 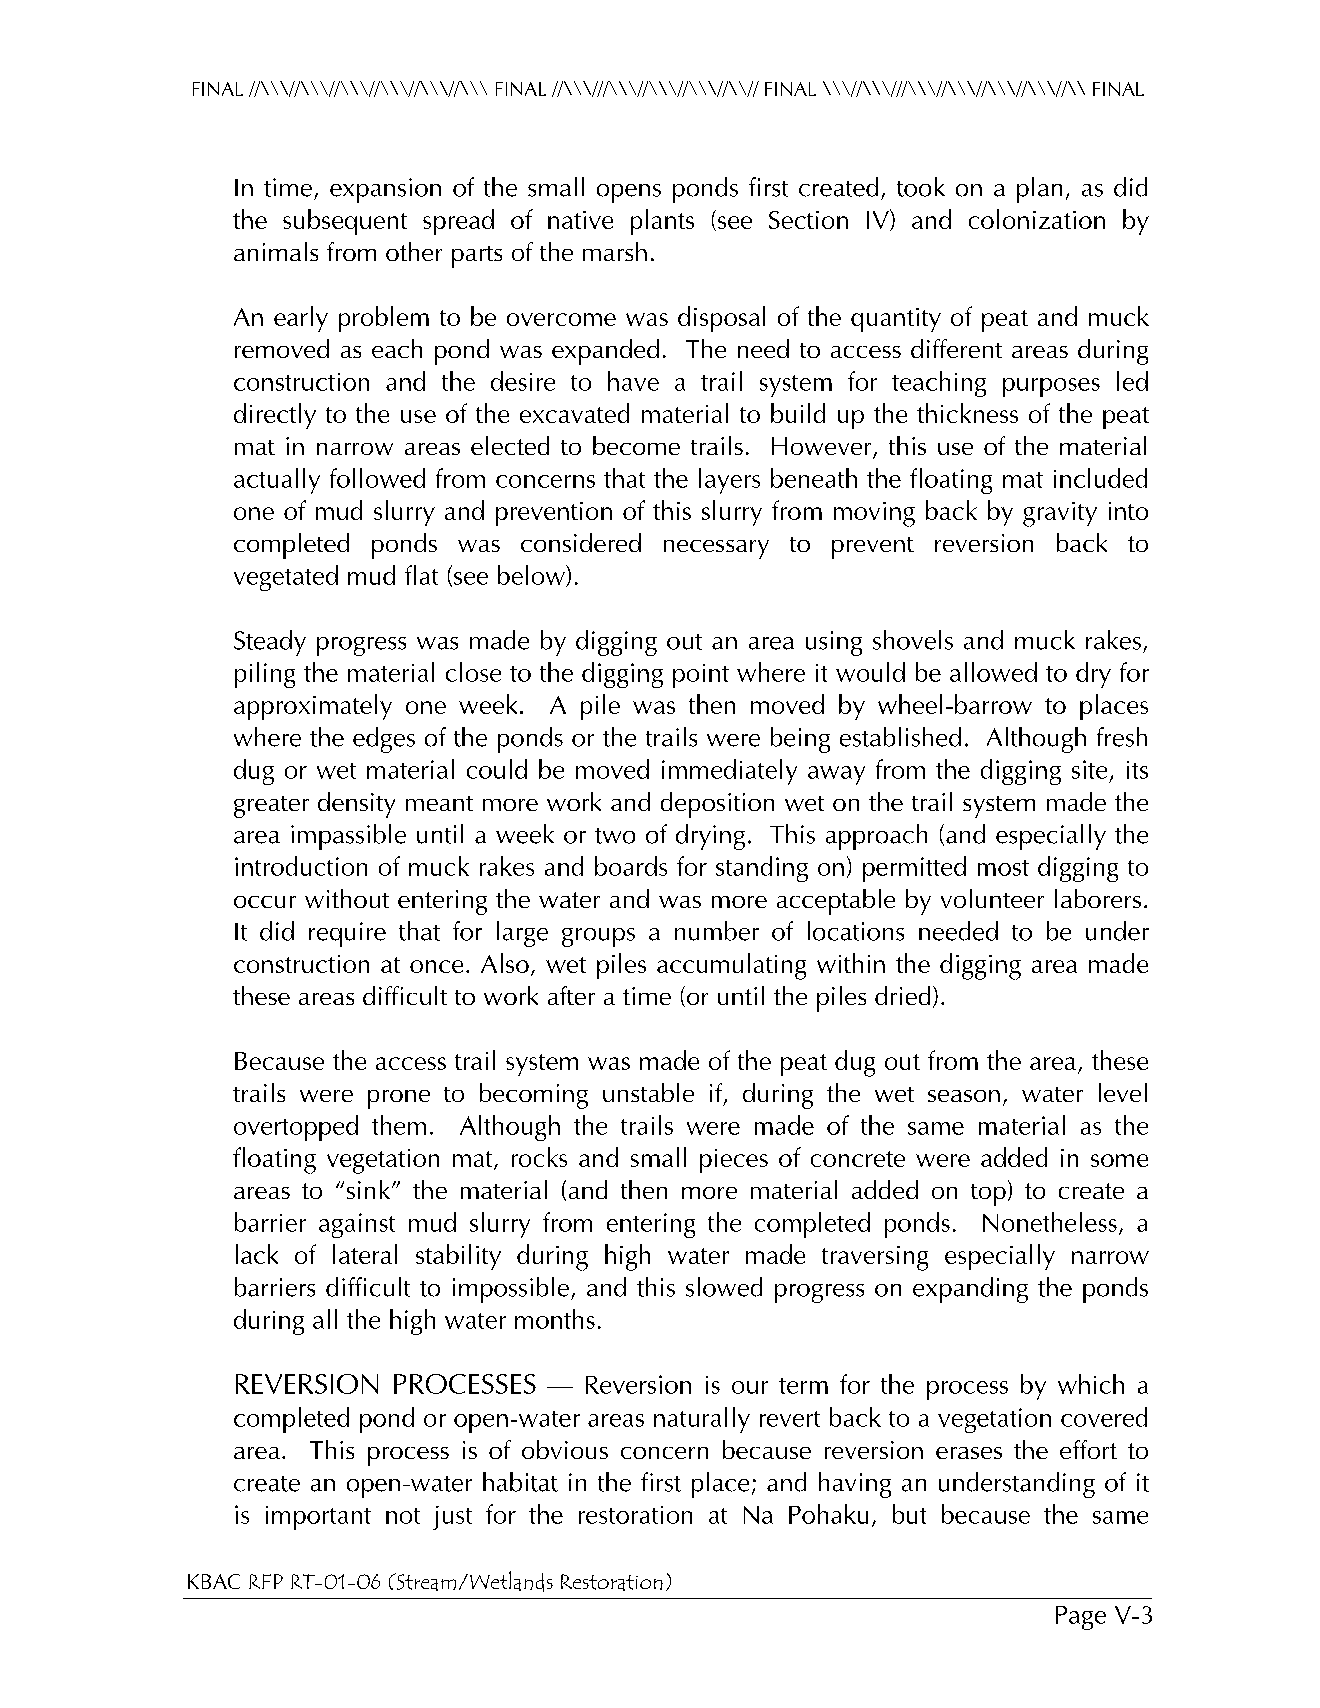 I want to click on number, so click(x=717, y=931).
